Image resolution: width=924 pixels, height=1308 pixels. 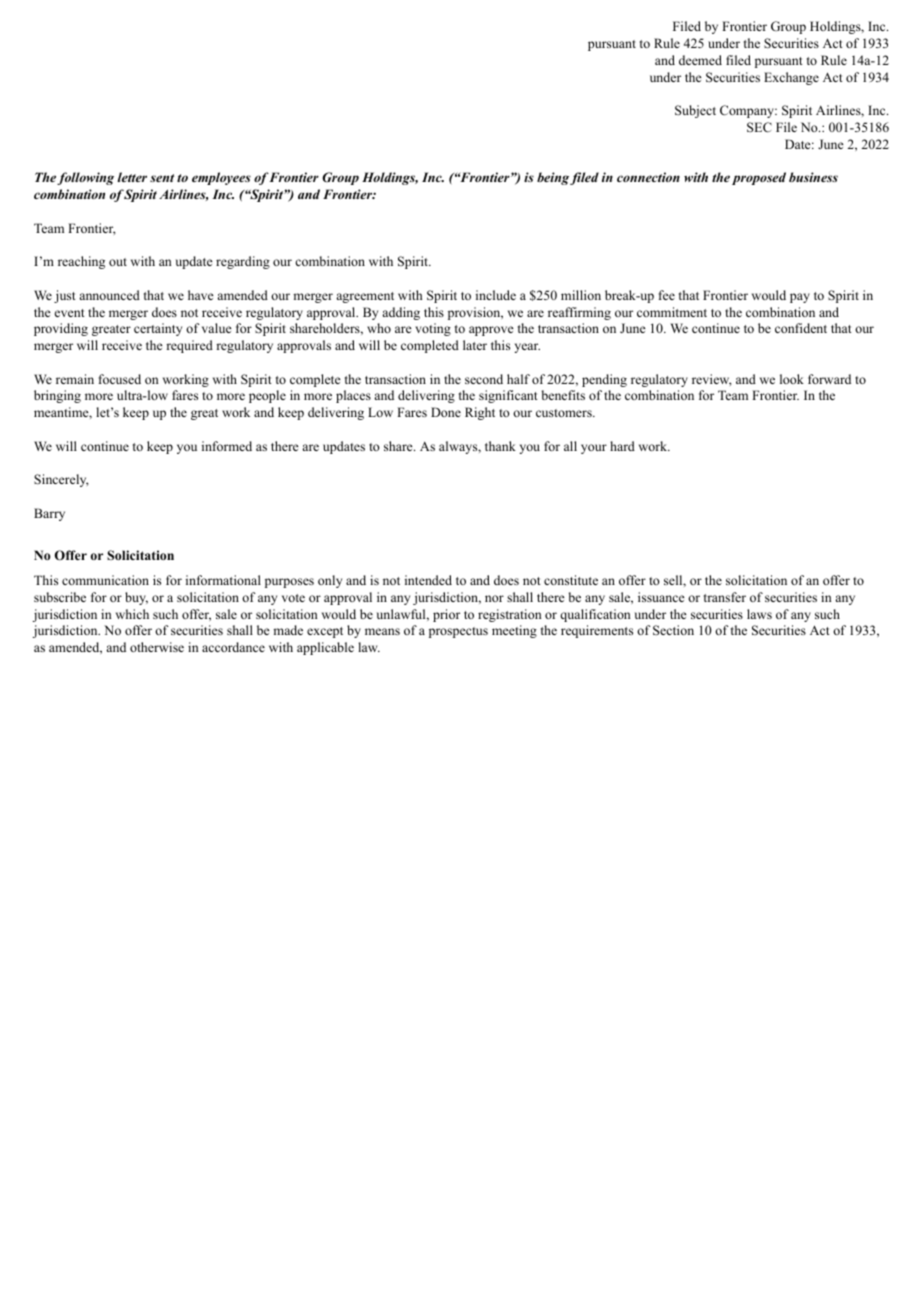 I want to click on required, so click(x=189, y=346).
